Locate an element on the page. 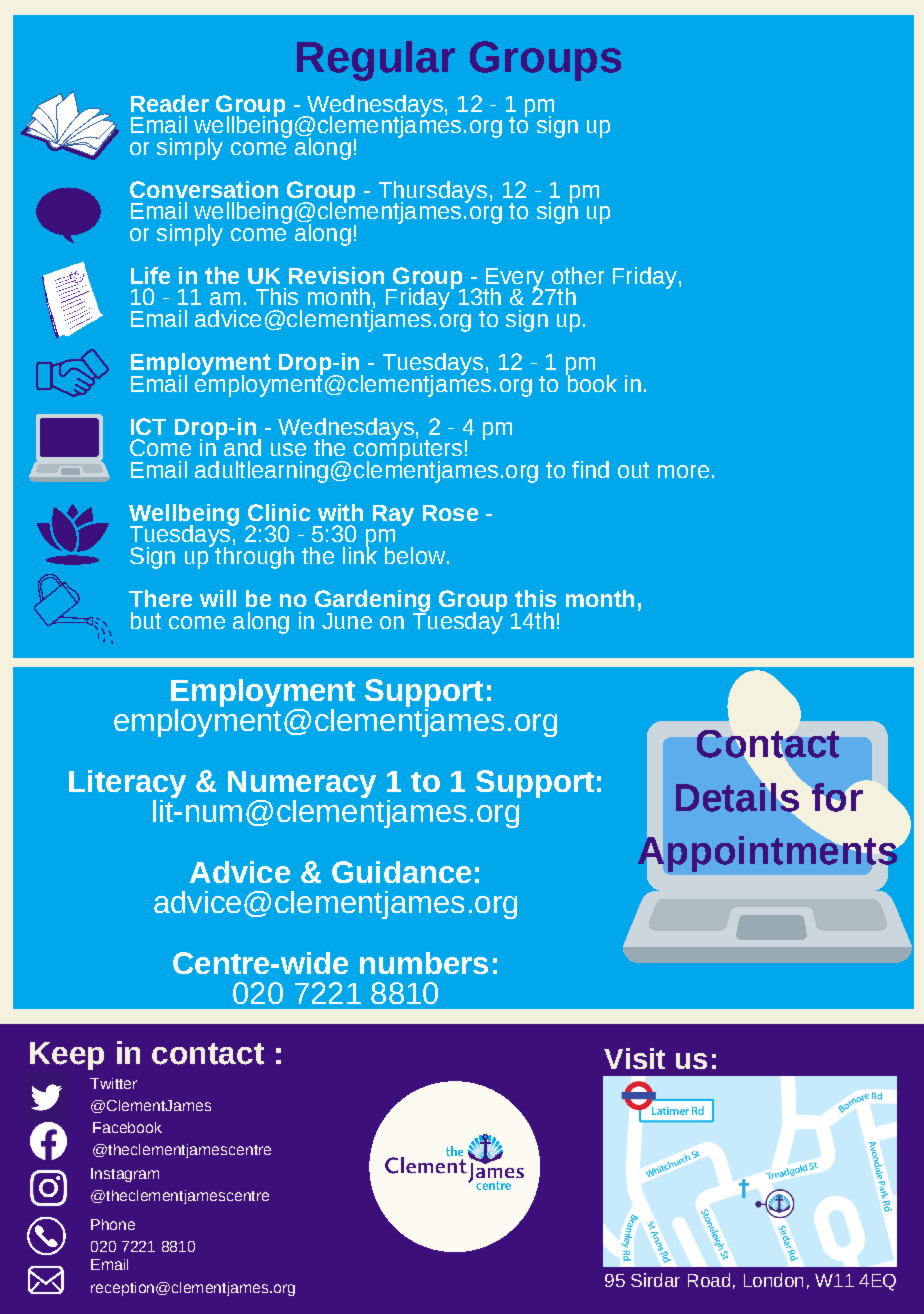 Image resolution: width=924 pixels, height=1314 pixels. Regular is located at coordinates (376, 61).
